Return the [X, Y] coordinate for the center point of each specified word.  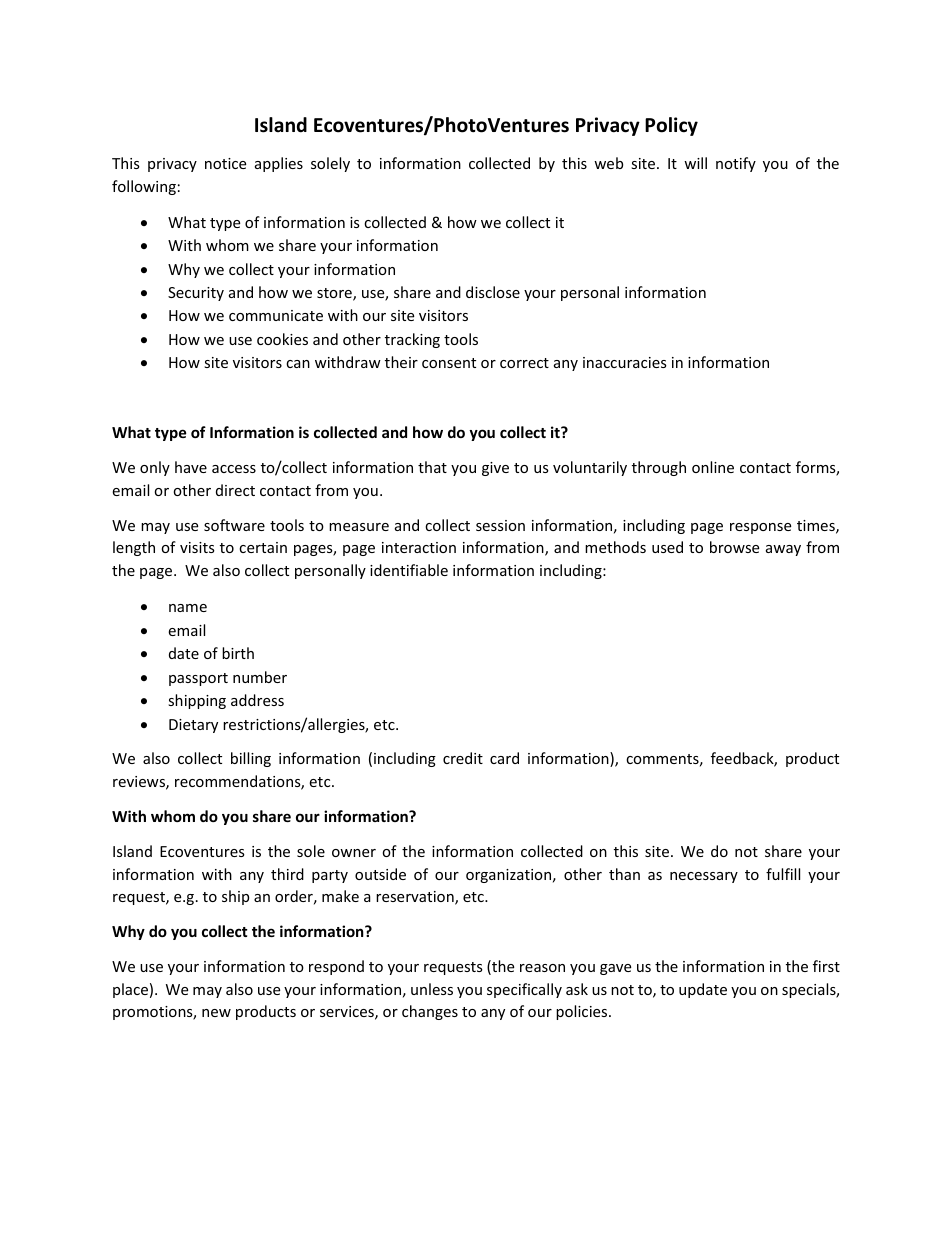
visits [197, 547]
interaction [419, 547]
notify [736, 164]
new [216, 1013]
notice [225, 163]
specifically [524, 990]
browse [734, 547]
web [608, 163]
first [826, 966]
